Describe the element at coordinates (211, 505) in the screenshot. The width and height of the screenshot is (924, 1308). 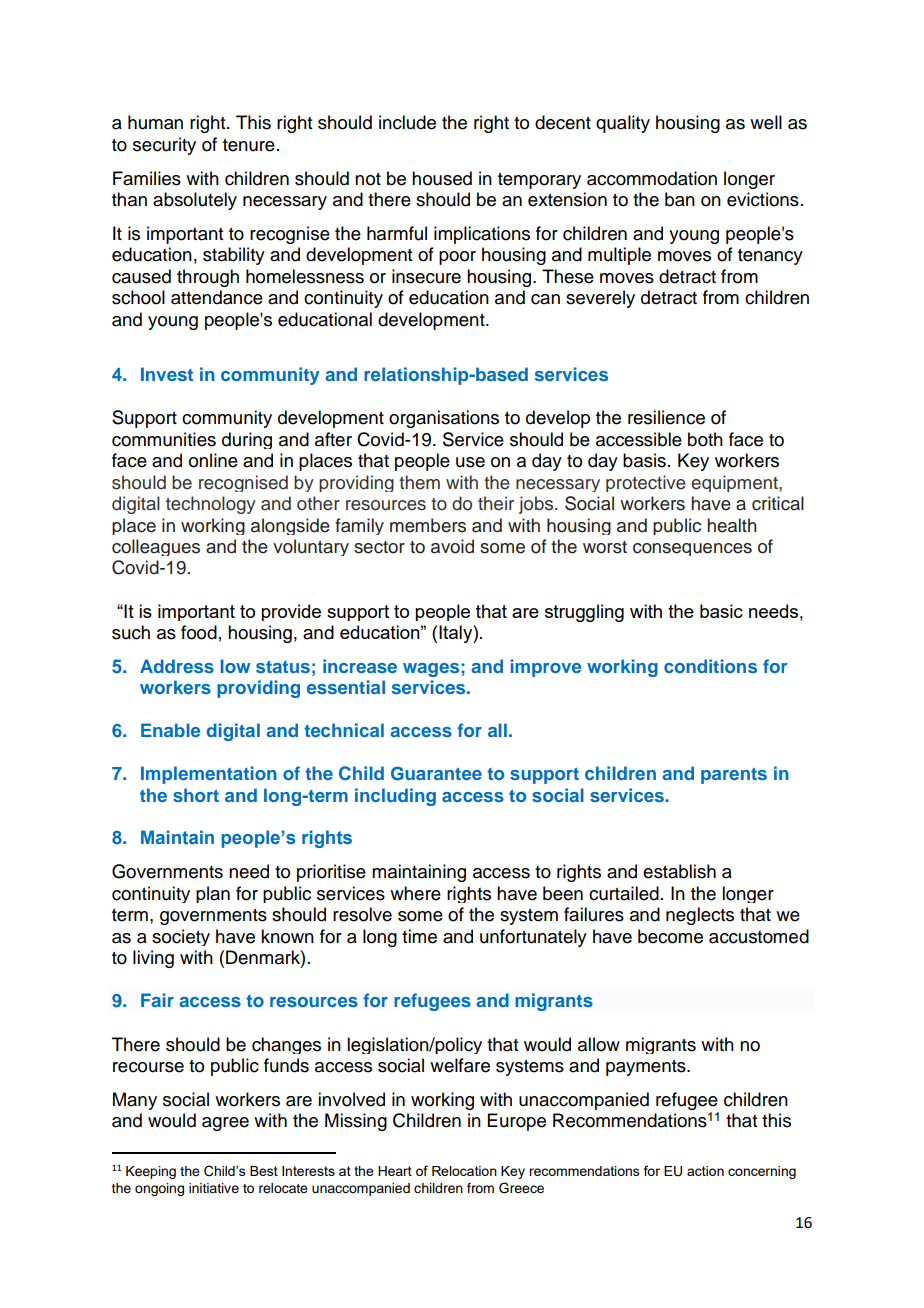
I see `technology` at that location.
